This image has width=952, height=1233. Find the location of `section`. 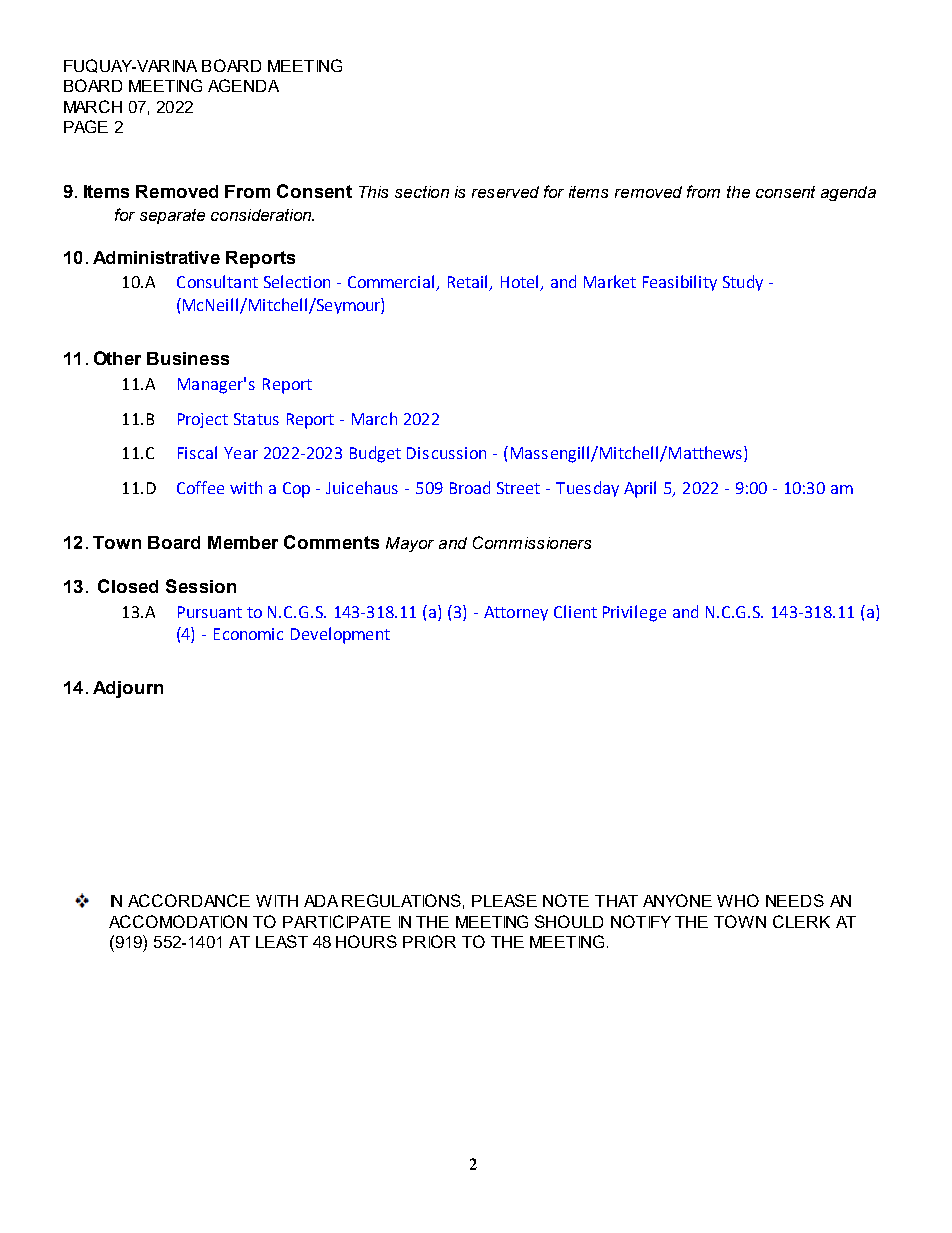

section is located at coordinates (422, 192).
